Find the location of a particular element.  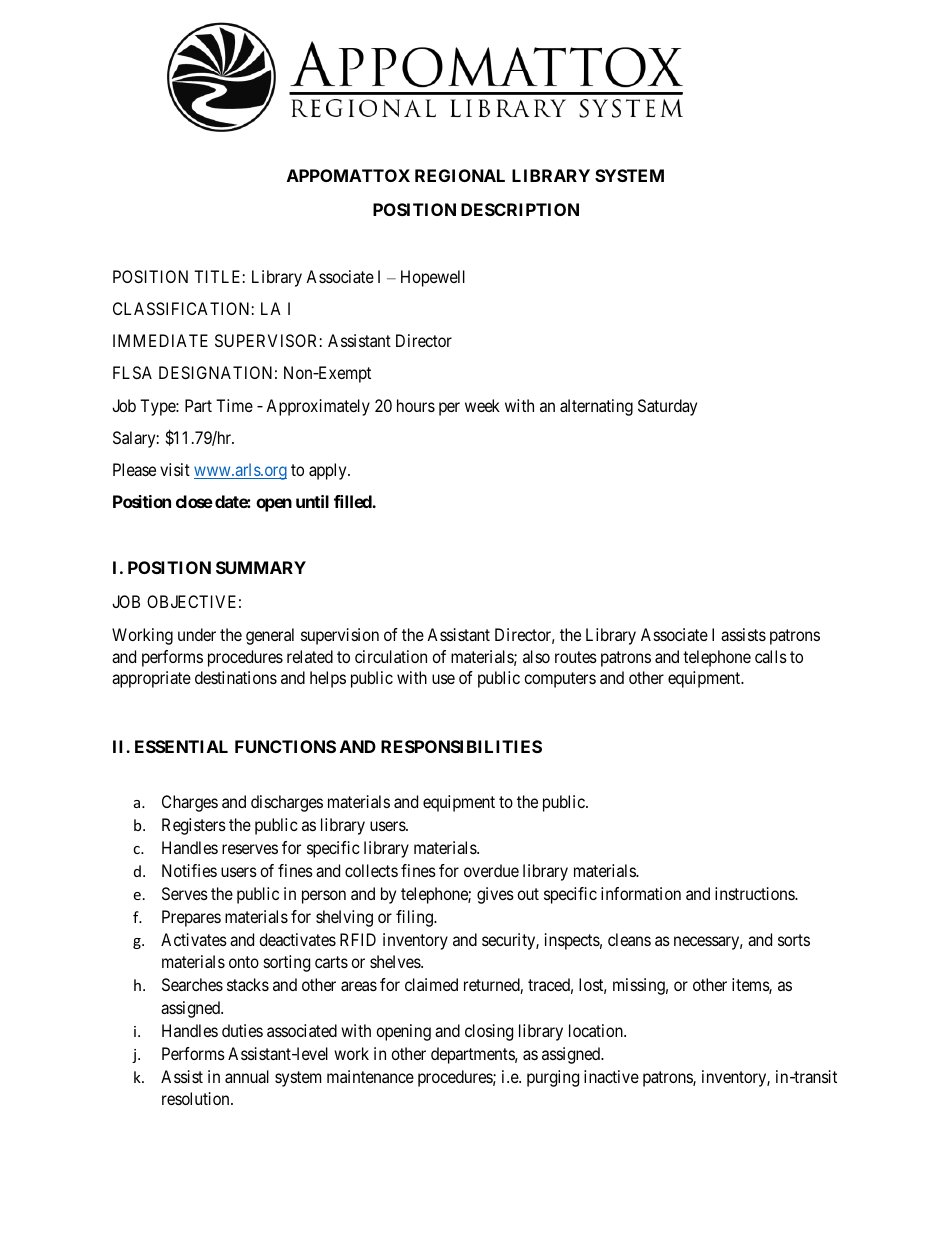

RESPONSIBILITIES is located at coordinates (461, 746).
